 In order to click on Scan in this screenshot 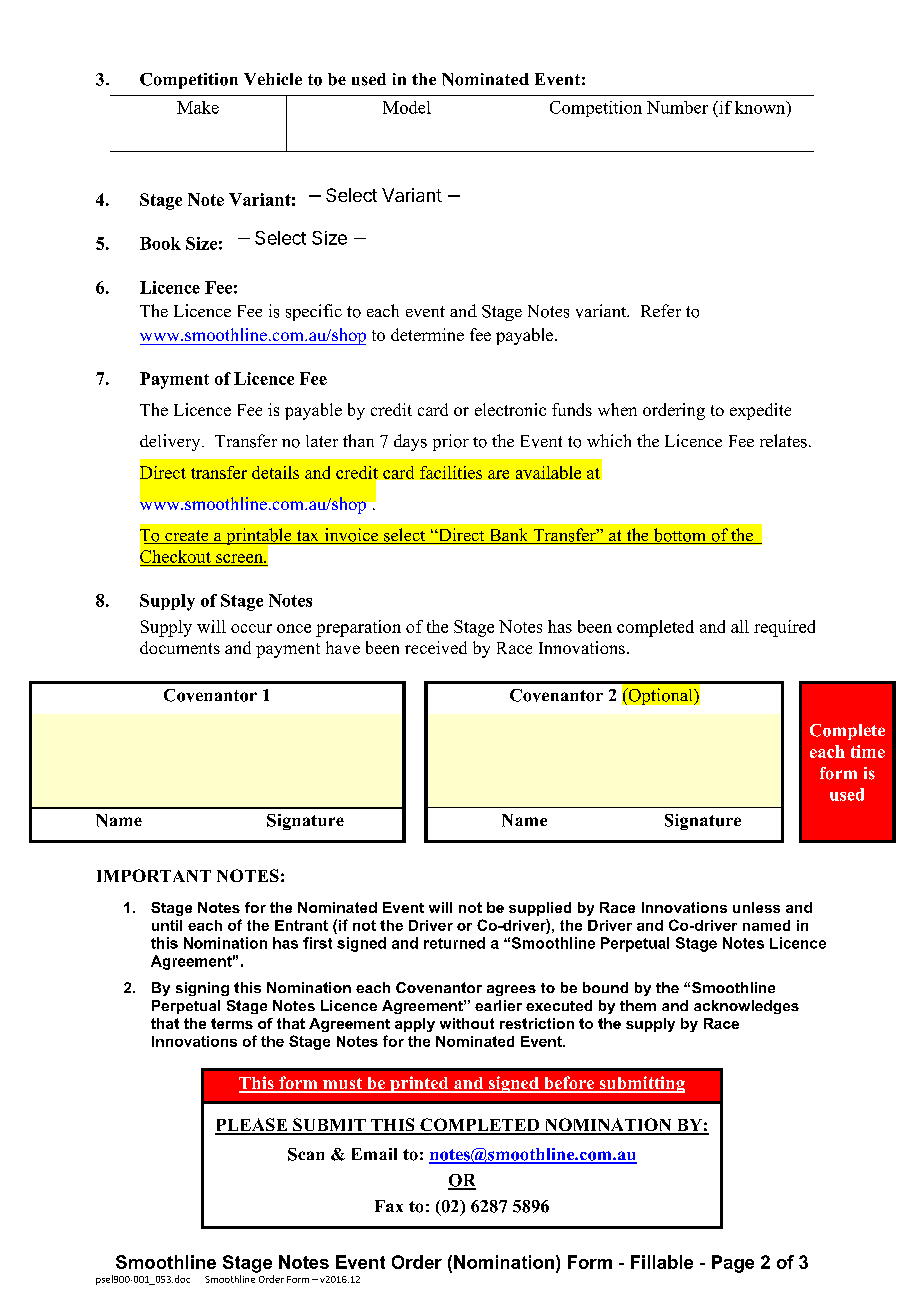, I will do `click(306, 1154)`.
